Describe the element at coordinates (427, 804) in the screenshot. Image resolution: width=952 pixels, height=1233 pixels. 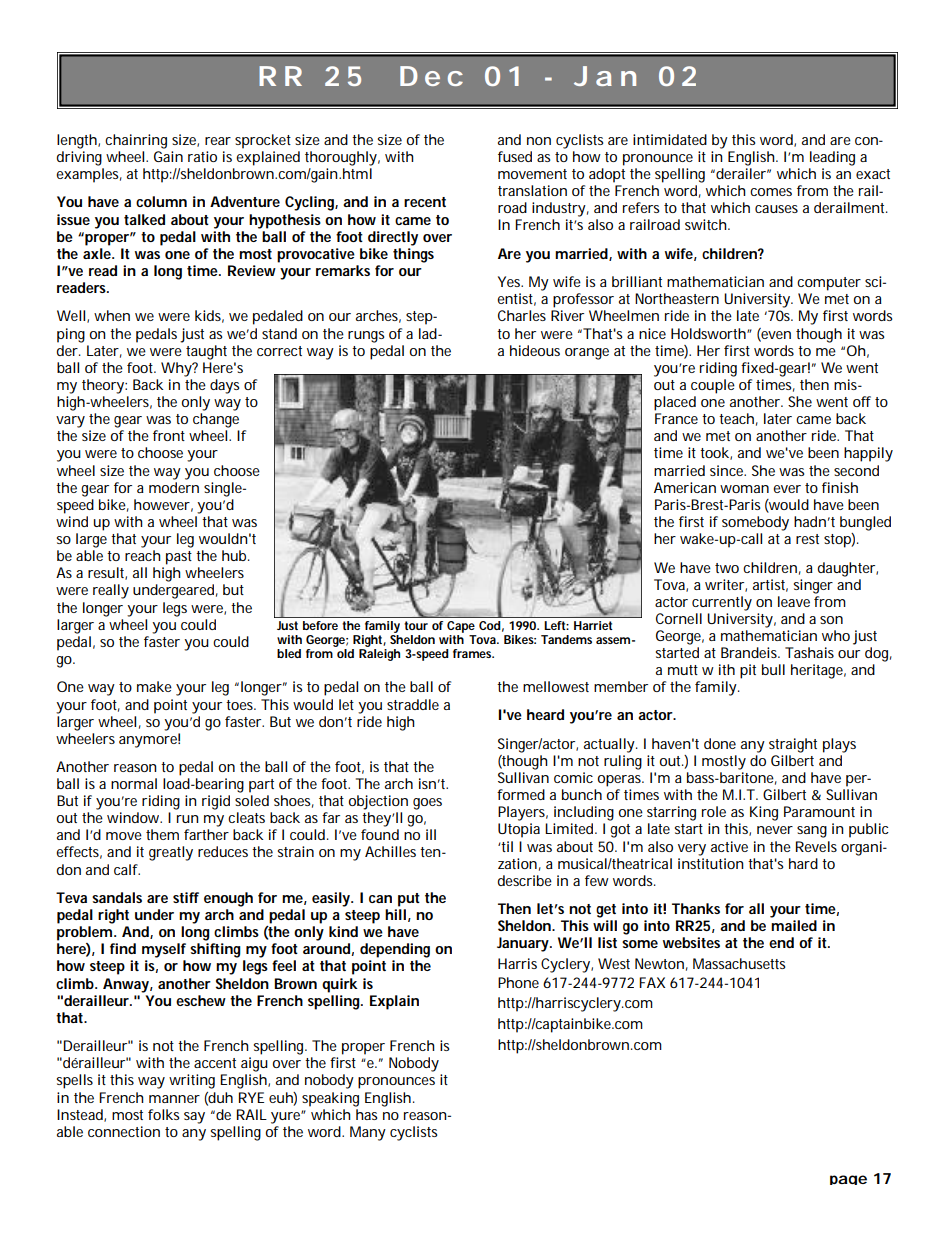
I see `goes` at that location.
